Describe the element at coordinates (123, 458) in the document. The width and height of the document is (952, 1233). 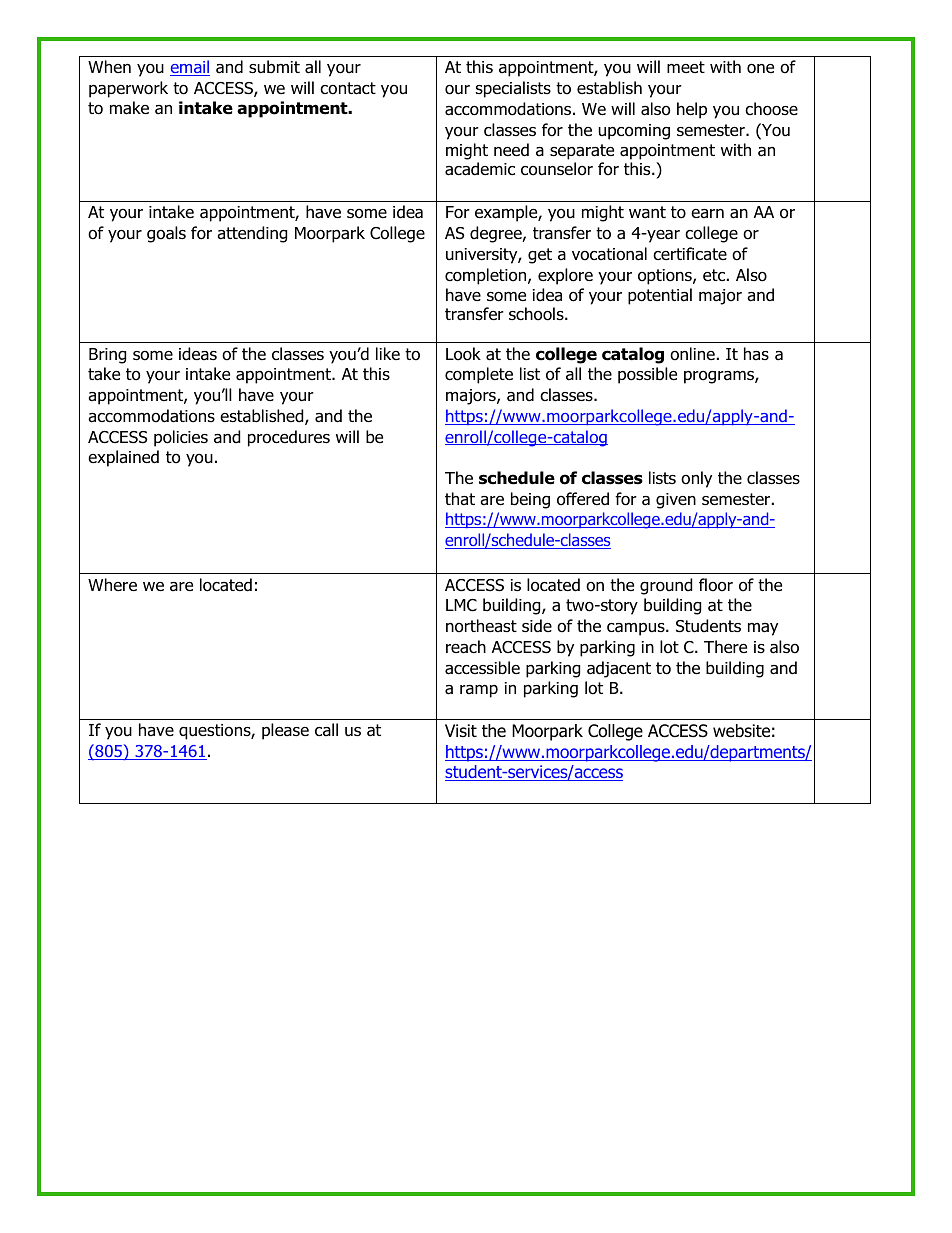
I see `explained` at that location.
